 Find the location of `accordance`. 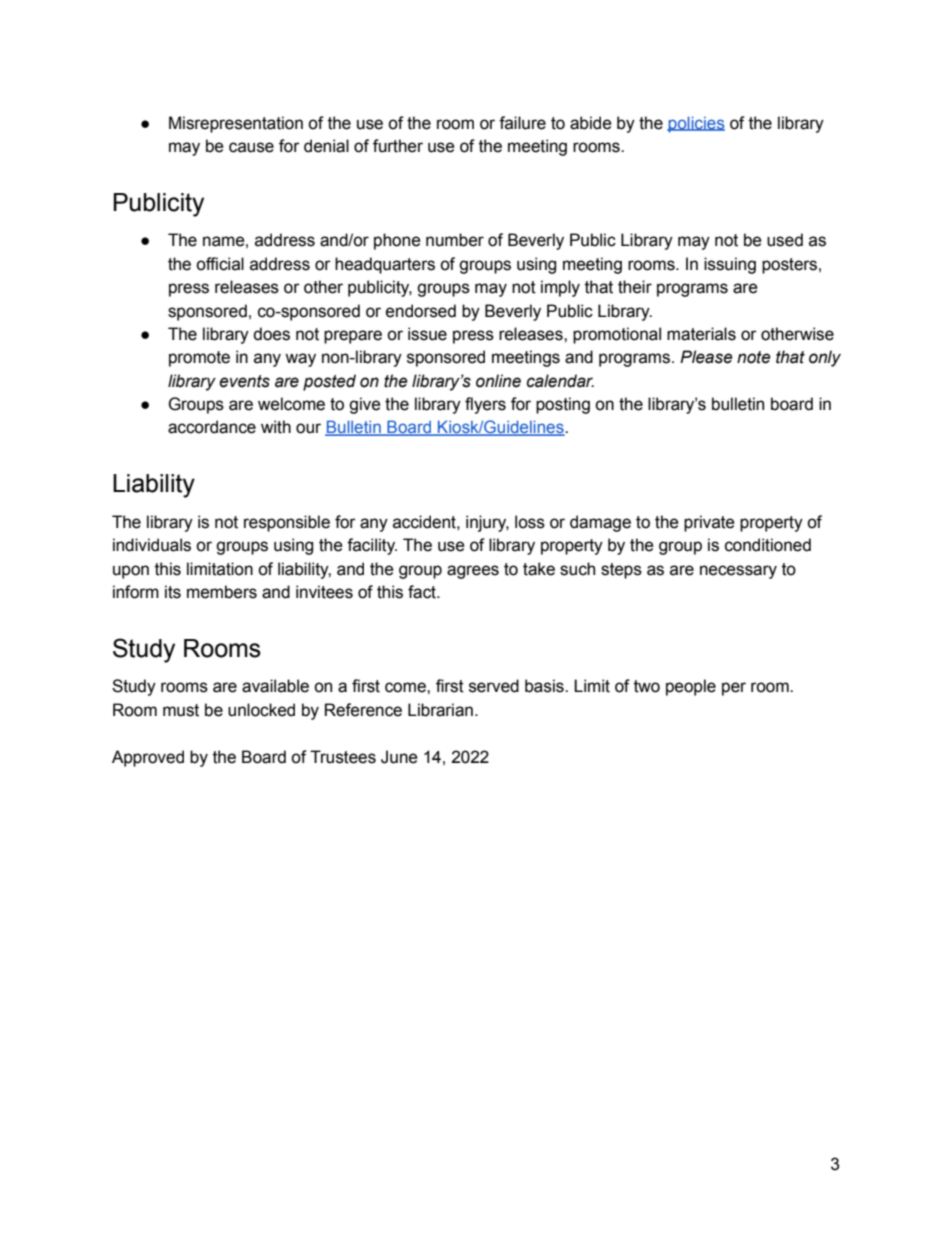

accordance is located at coordinates (212, 427).
